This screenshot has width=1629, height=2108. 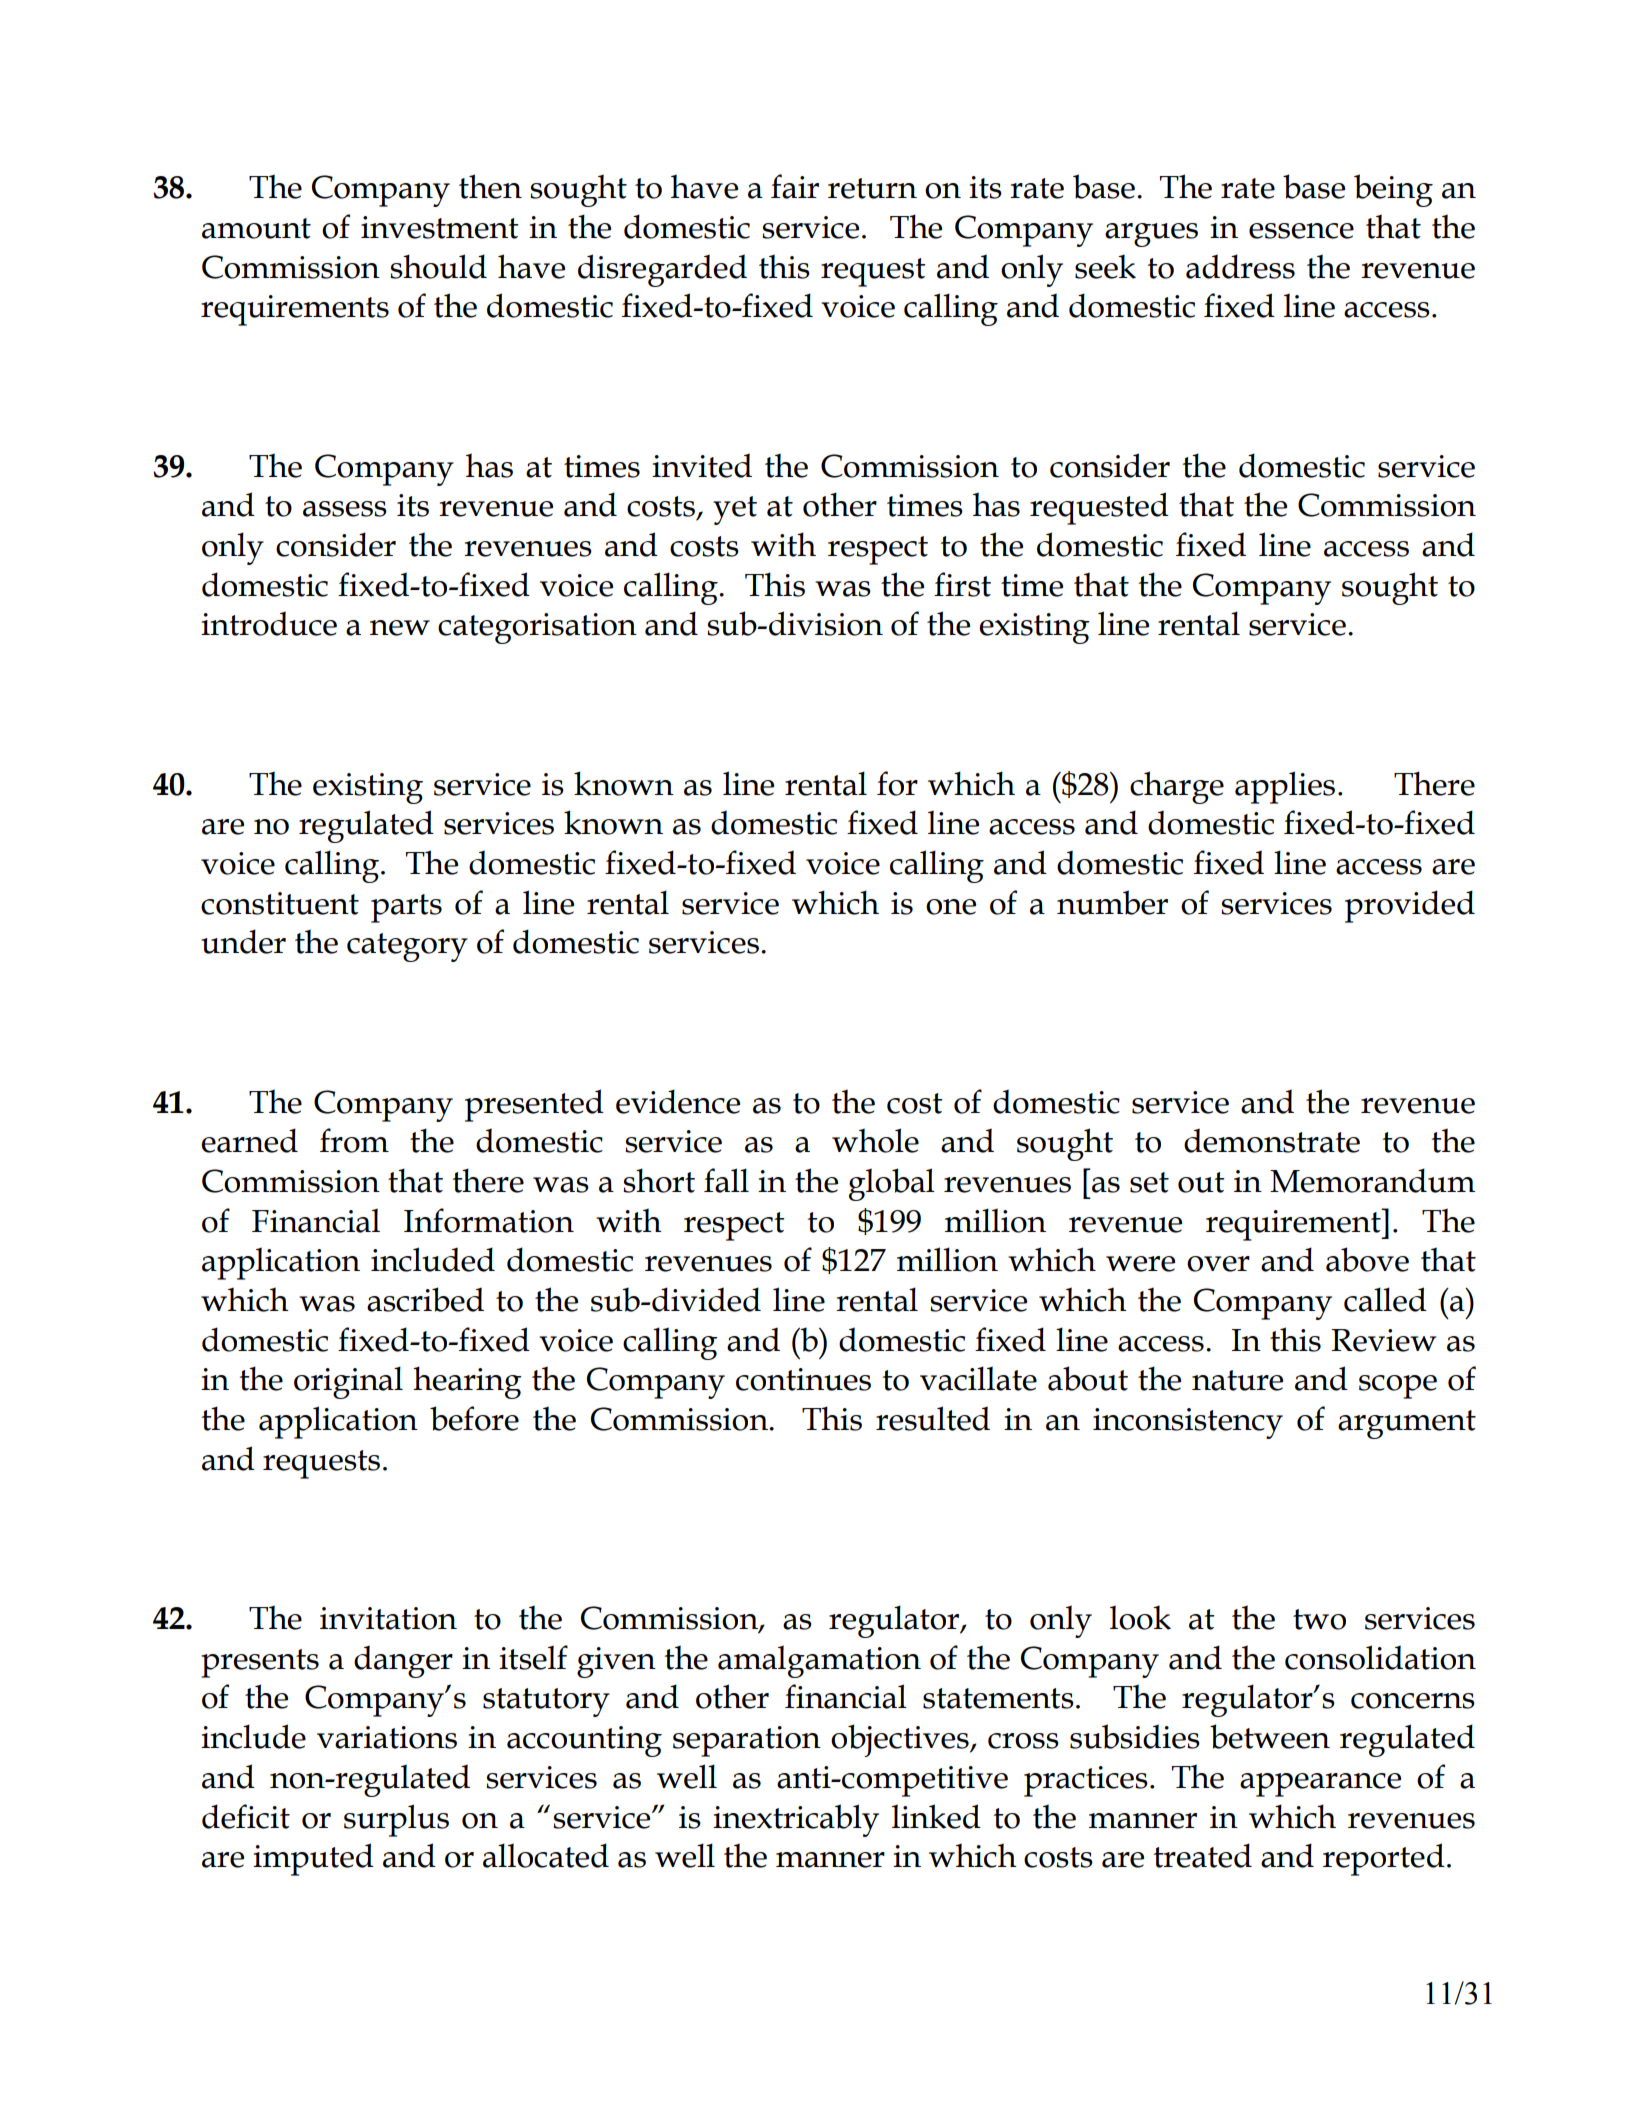 What do you see at coordinates (795, 186) in the screenshot?
I see `fair` at bounding box center [795, 186].
